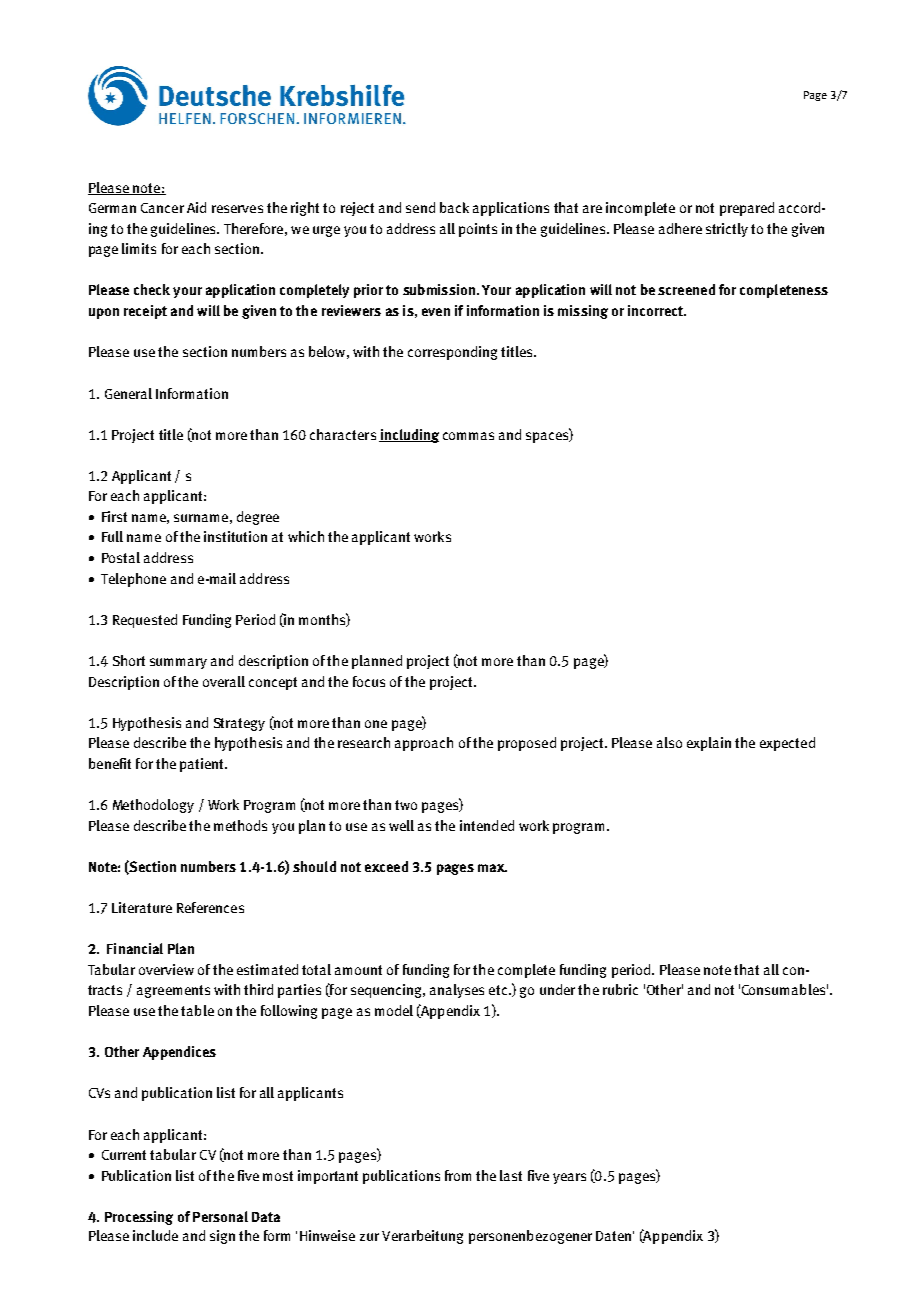 The width and height of the screenshot is (924, 1308). What do you see at coordinates (424, 744) in the screenshot?
I see `approach` at bounding box center [424, 744].
